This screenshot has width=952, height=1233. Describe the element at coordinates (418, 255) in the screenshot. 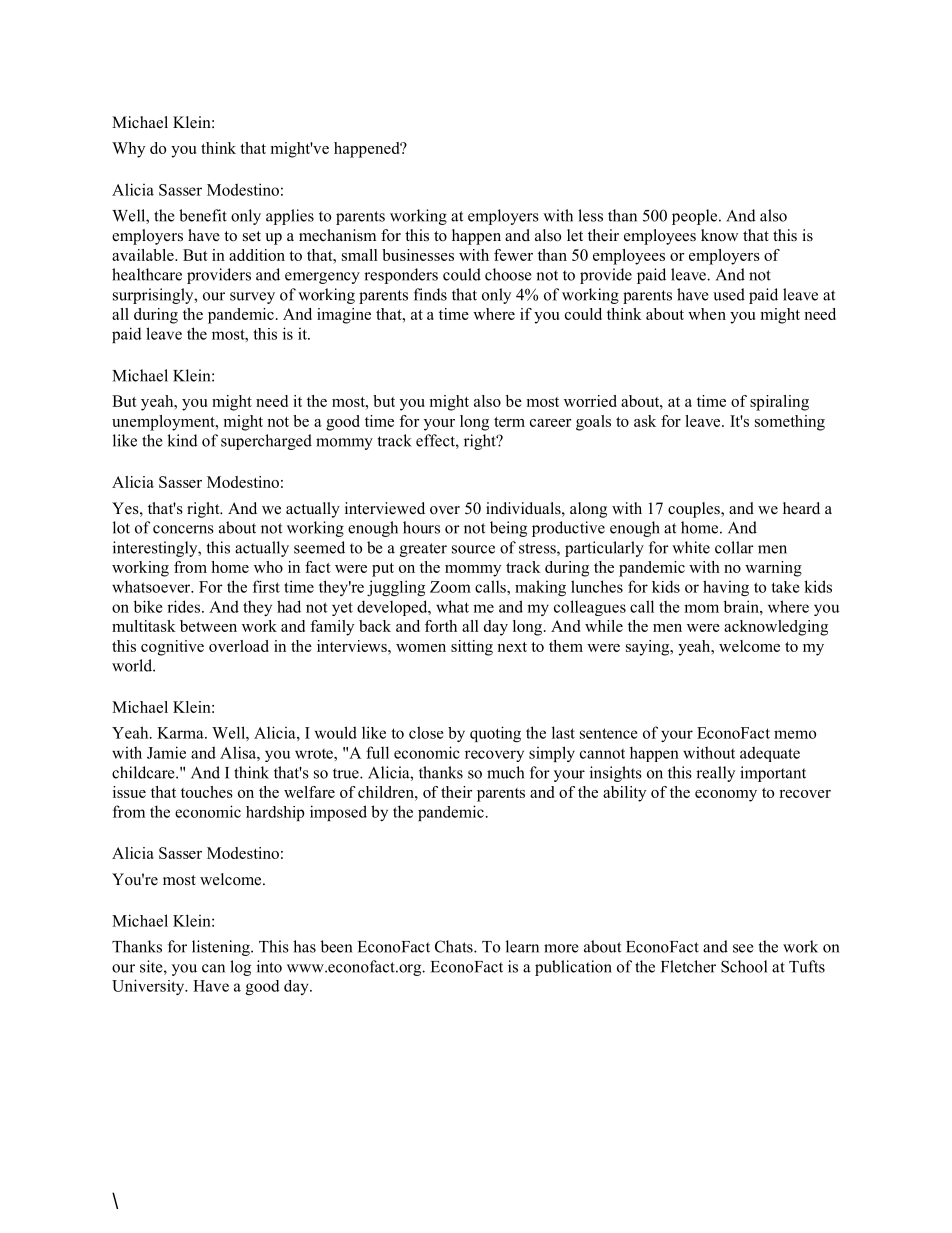

I see `businesses` at that location.
